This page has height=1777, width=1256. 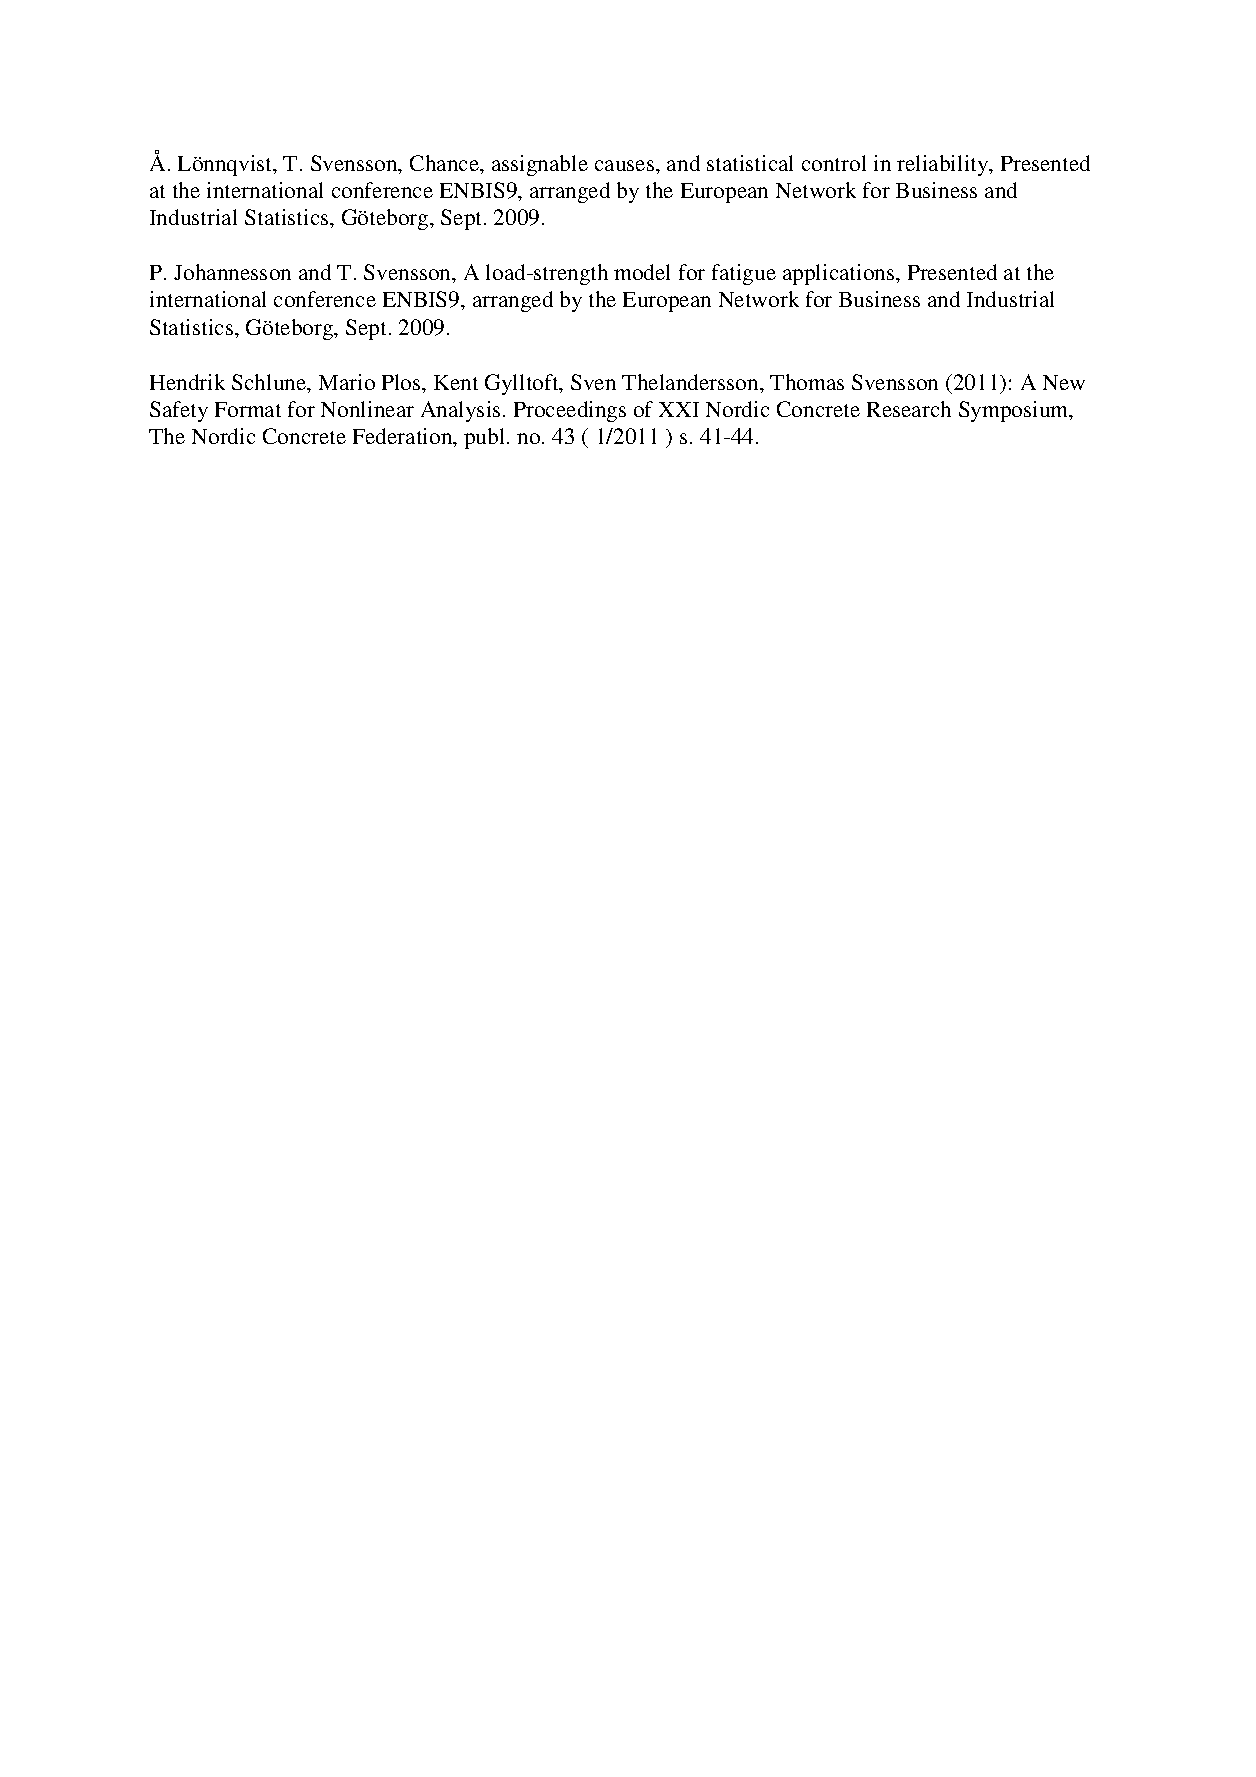 What do you see at coordinates (404, 437) in the page?
I see `Federation` at bounding box center [404, 437].
